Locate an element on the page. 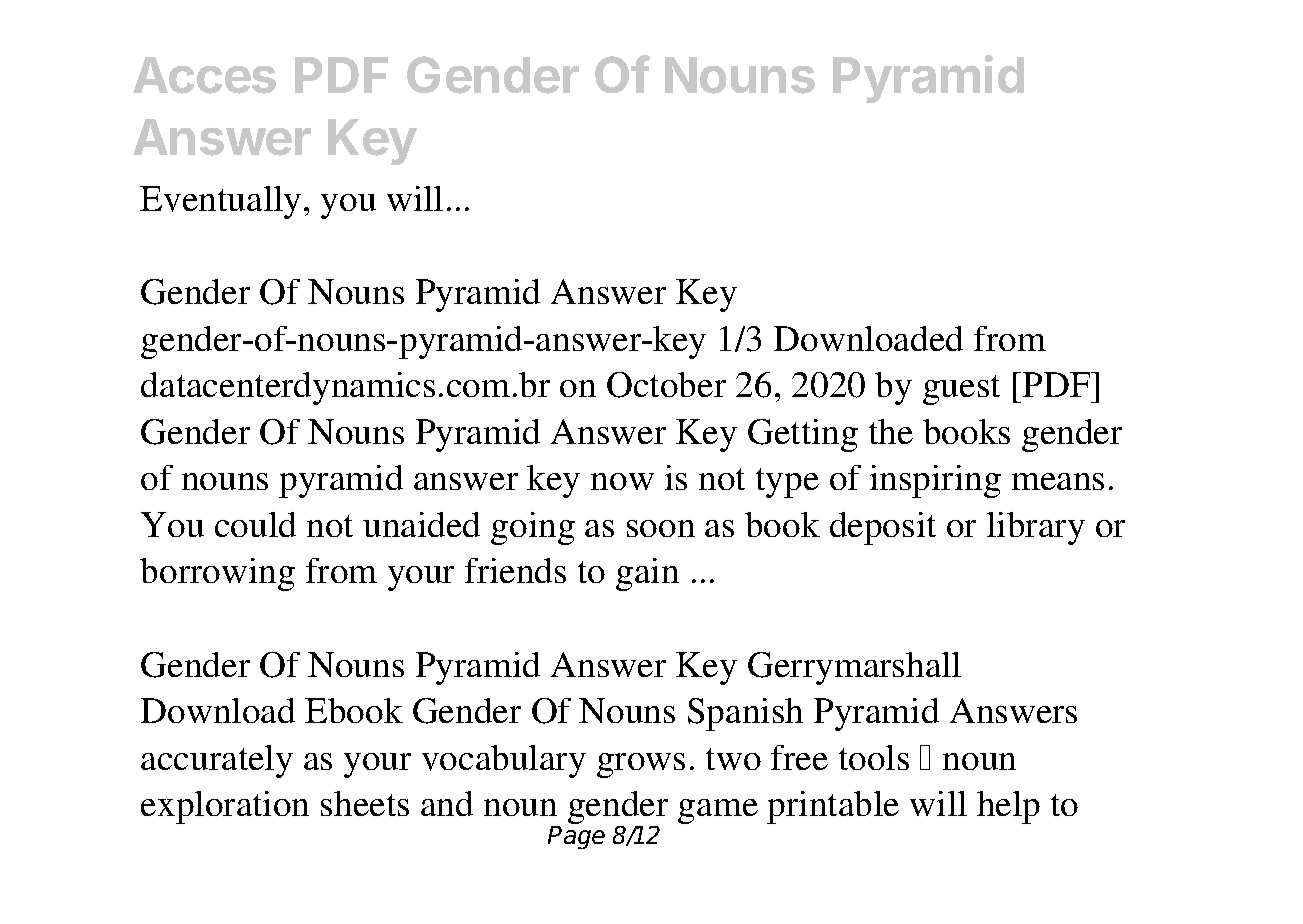 The width and height of the image is (1303, 924). could is located at coordinates (255, 524).
